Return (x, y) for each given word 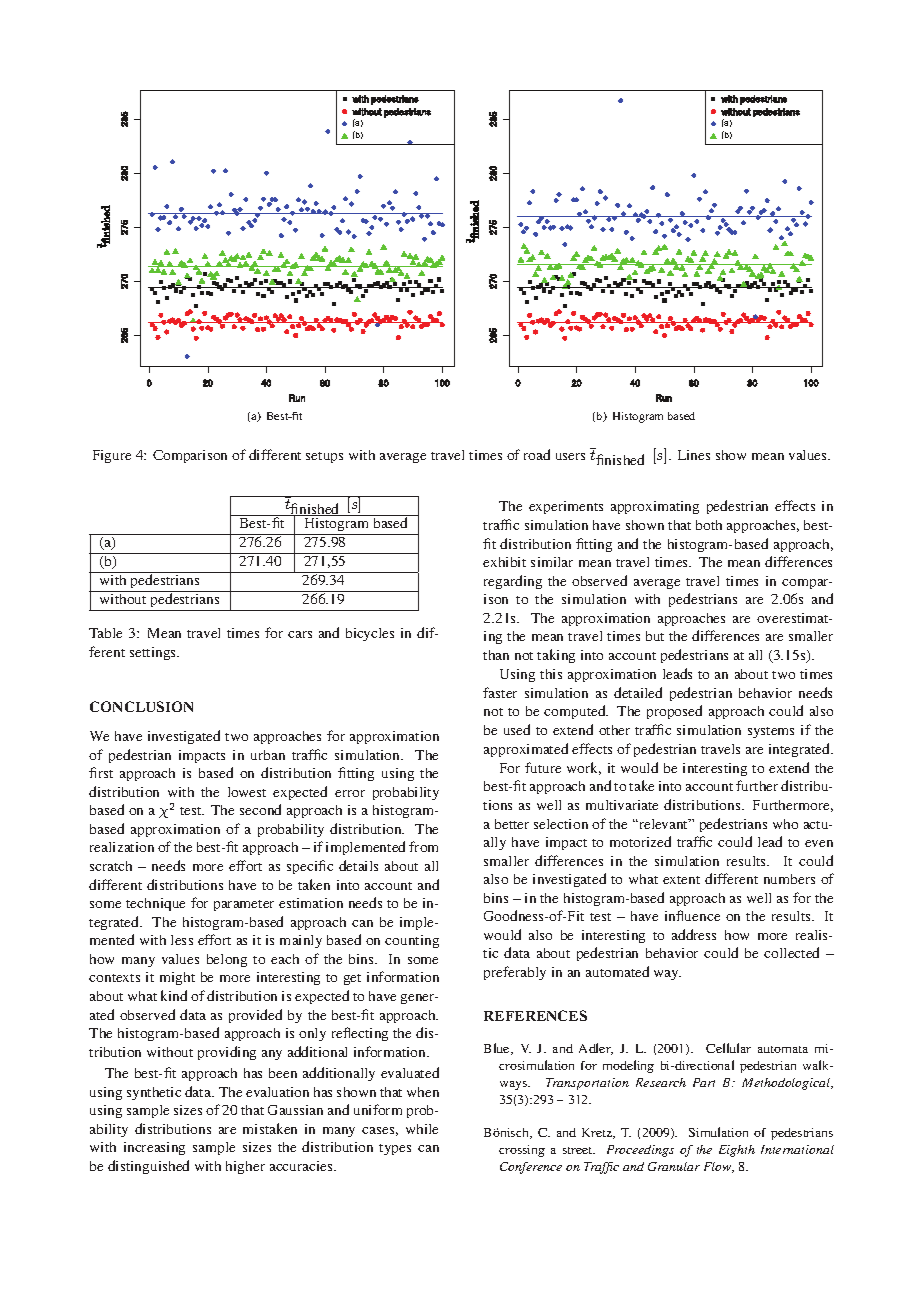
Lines (694, 455)
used (517, 729)
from (423, 846)
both (709, 525)
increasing (154, 1148)
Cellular (728, 1048)
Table (105, 633)
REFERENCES (535, 1015)
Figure (112, 456)
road (537, 454)
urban (268, 755)
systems (771, 732)
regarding (513, 582)
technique (155, 904)
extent (681, 880)
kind (174, 995)
